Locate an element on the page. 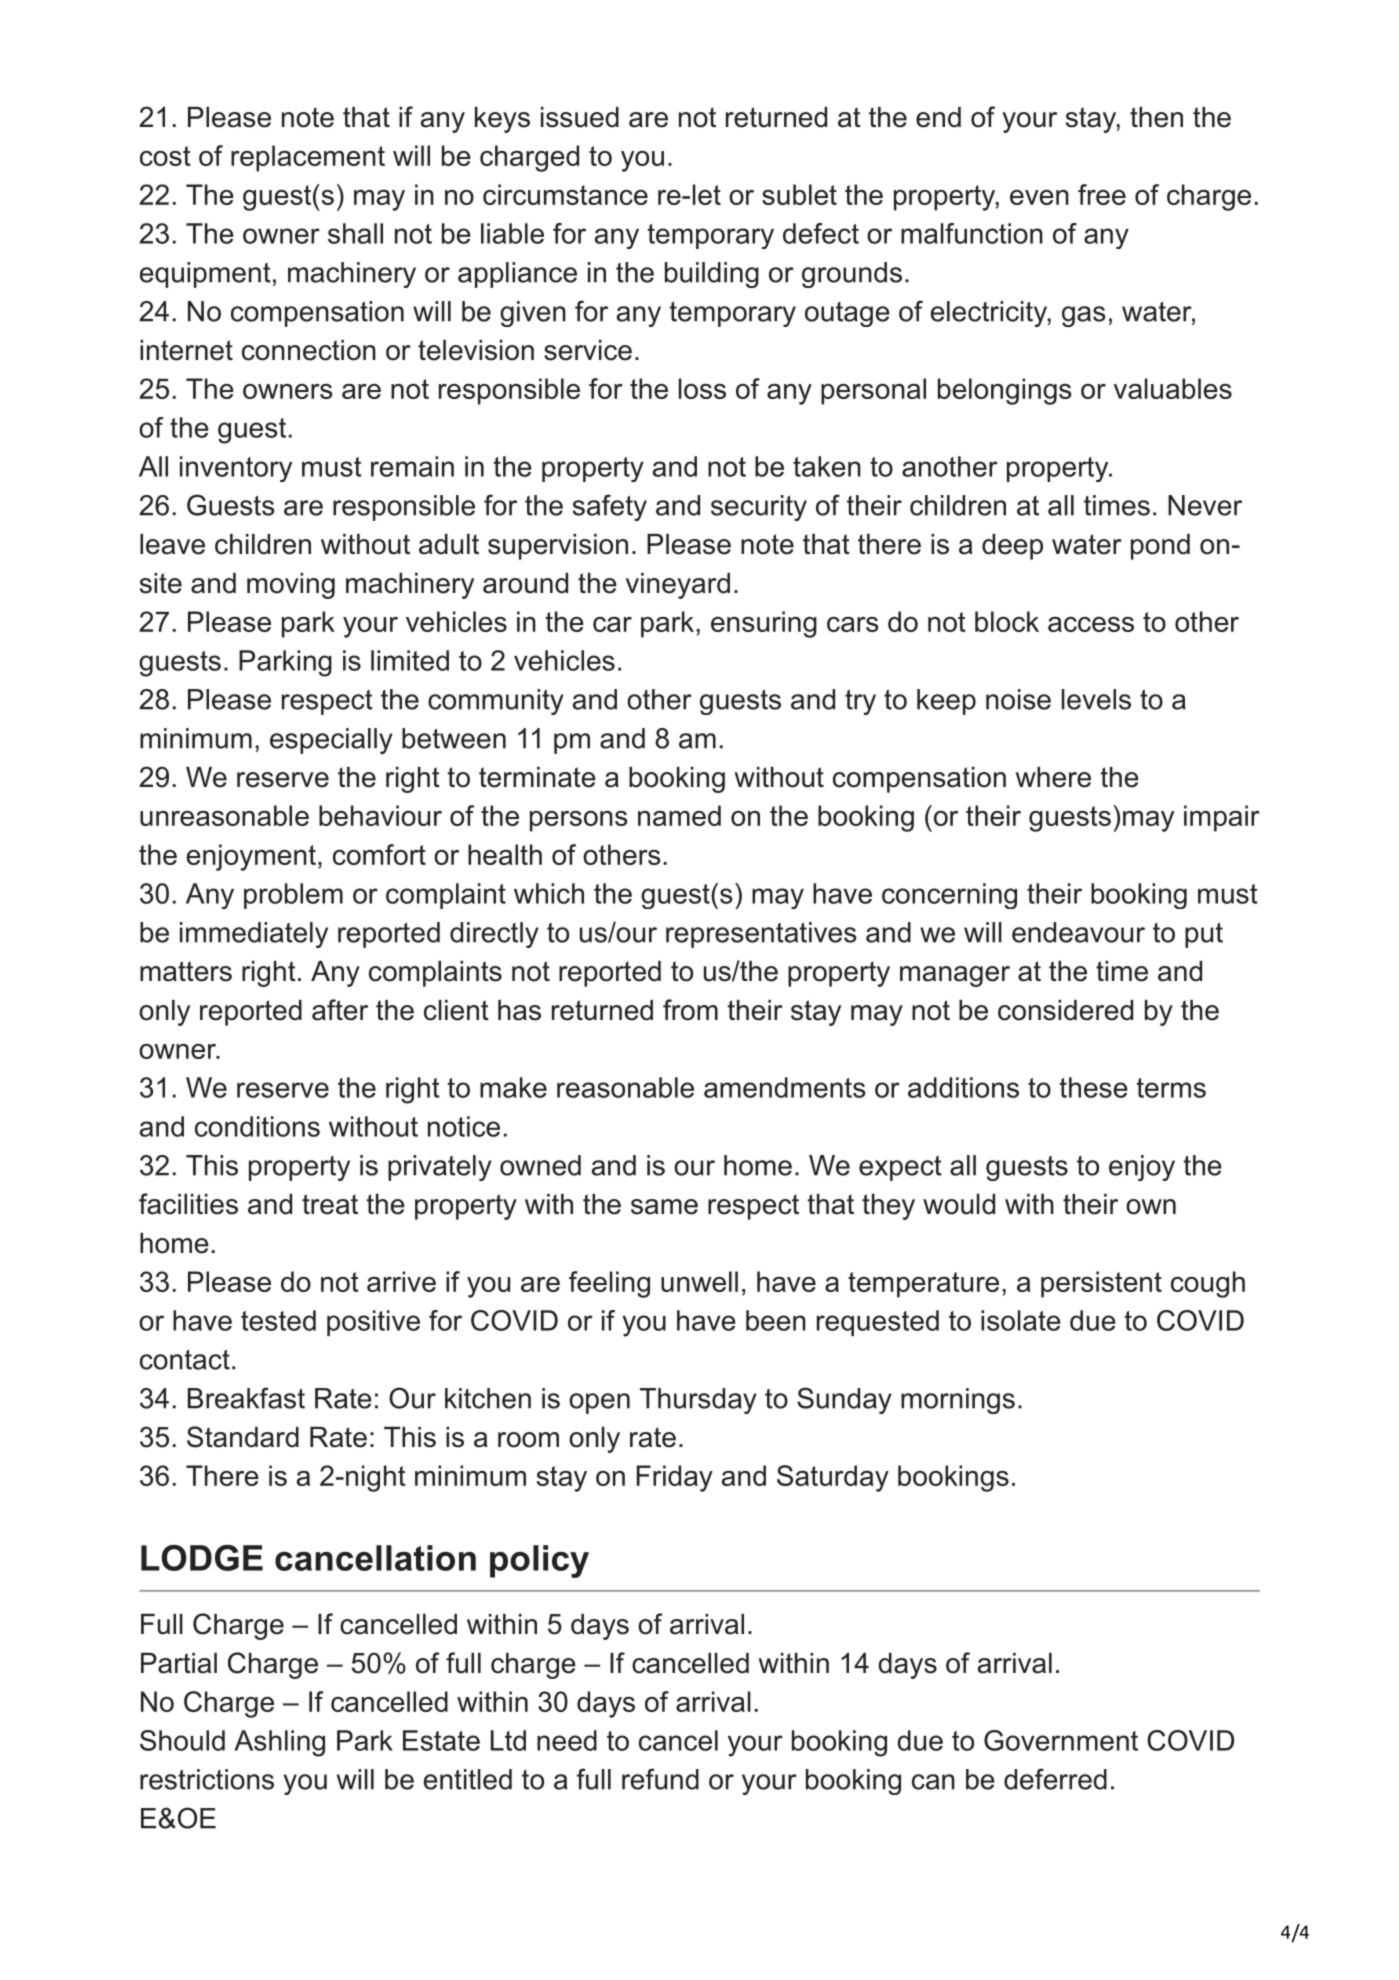 The width and height of the image is (1399, 1980). free is located at coordinates (1102, 194).
